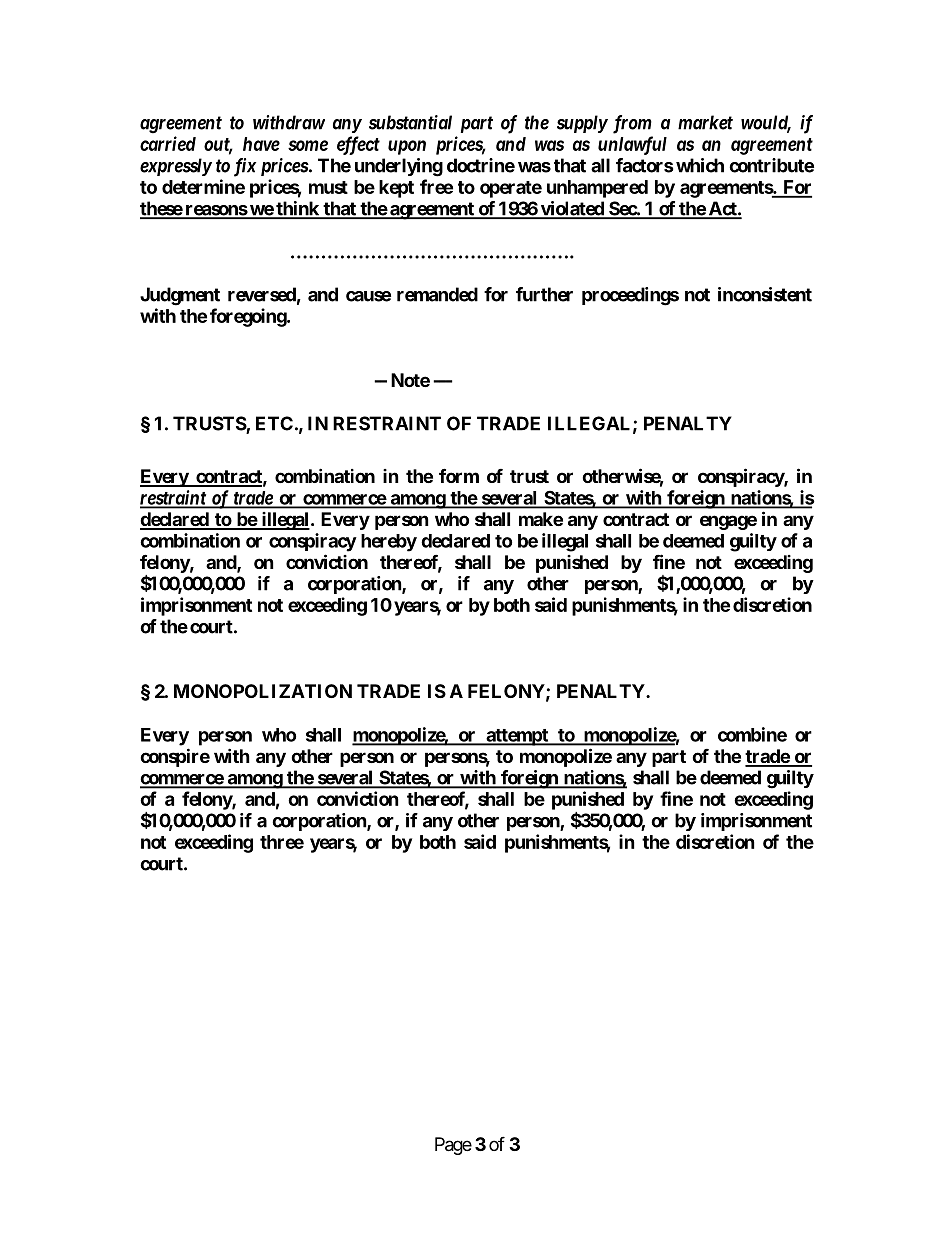  I want to click on form, so click(459, 475).
